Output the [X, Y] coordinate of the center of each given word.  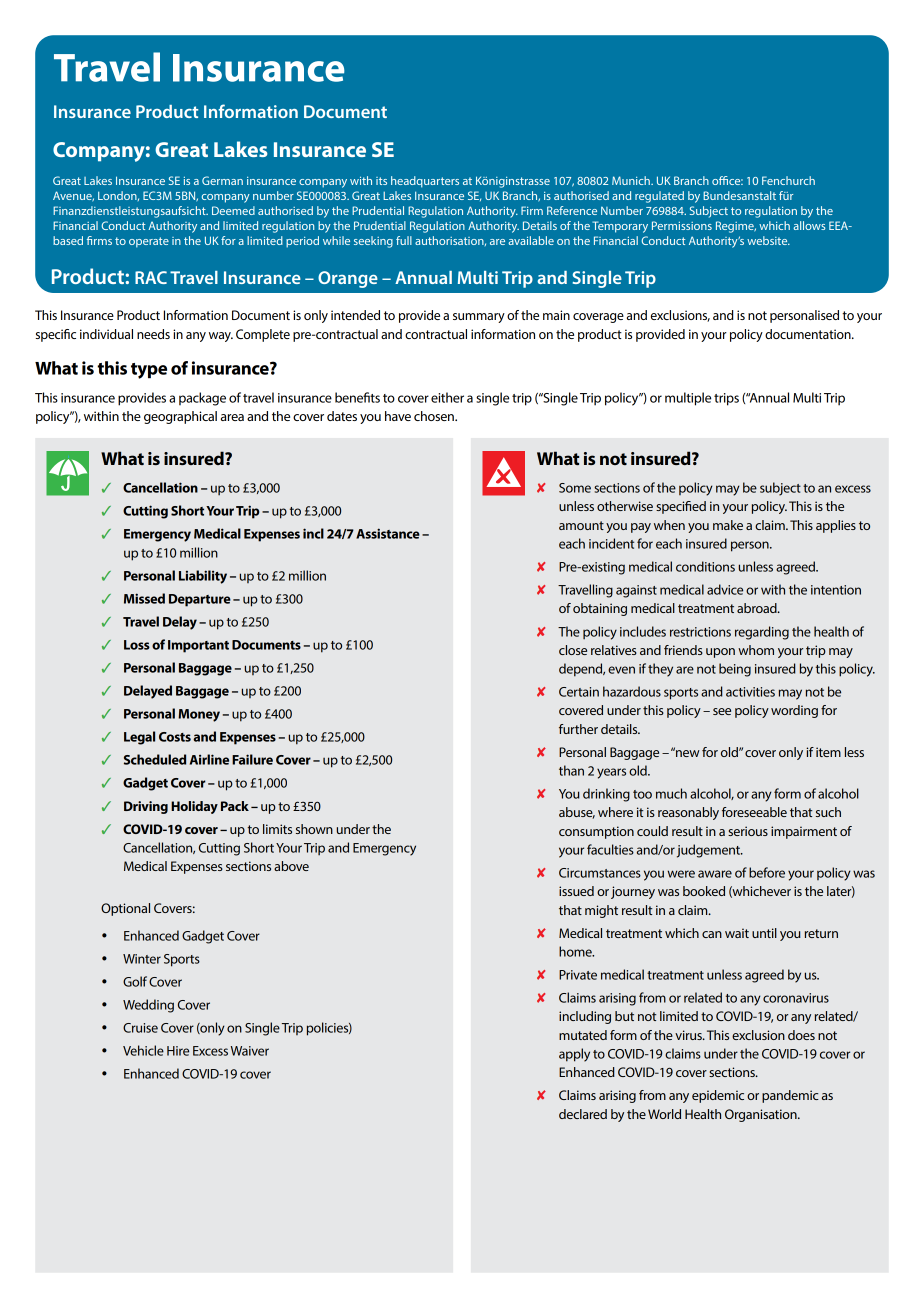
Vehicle [143, 1050]
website [768, 240]
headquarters [425, 182]
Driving [146, 807]
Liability [203, 577]
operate [149, 242]
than [571, 770]
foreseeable [754, 812]
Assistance [388, 533]
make [728, 525]
